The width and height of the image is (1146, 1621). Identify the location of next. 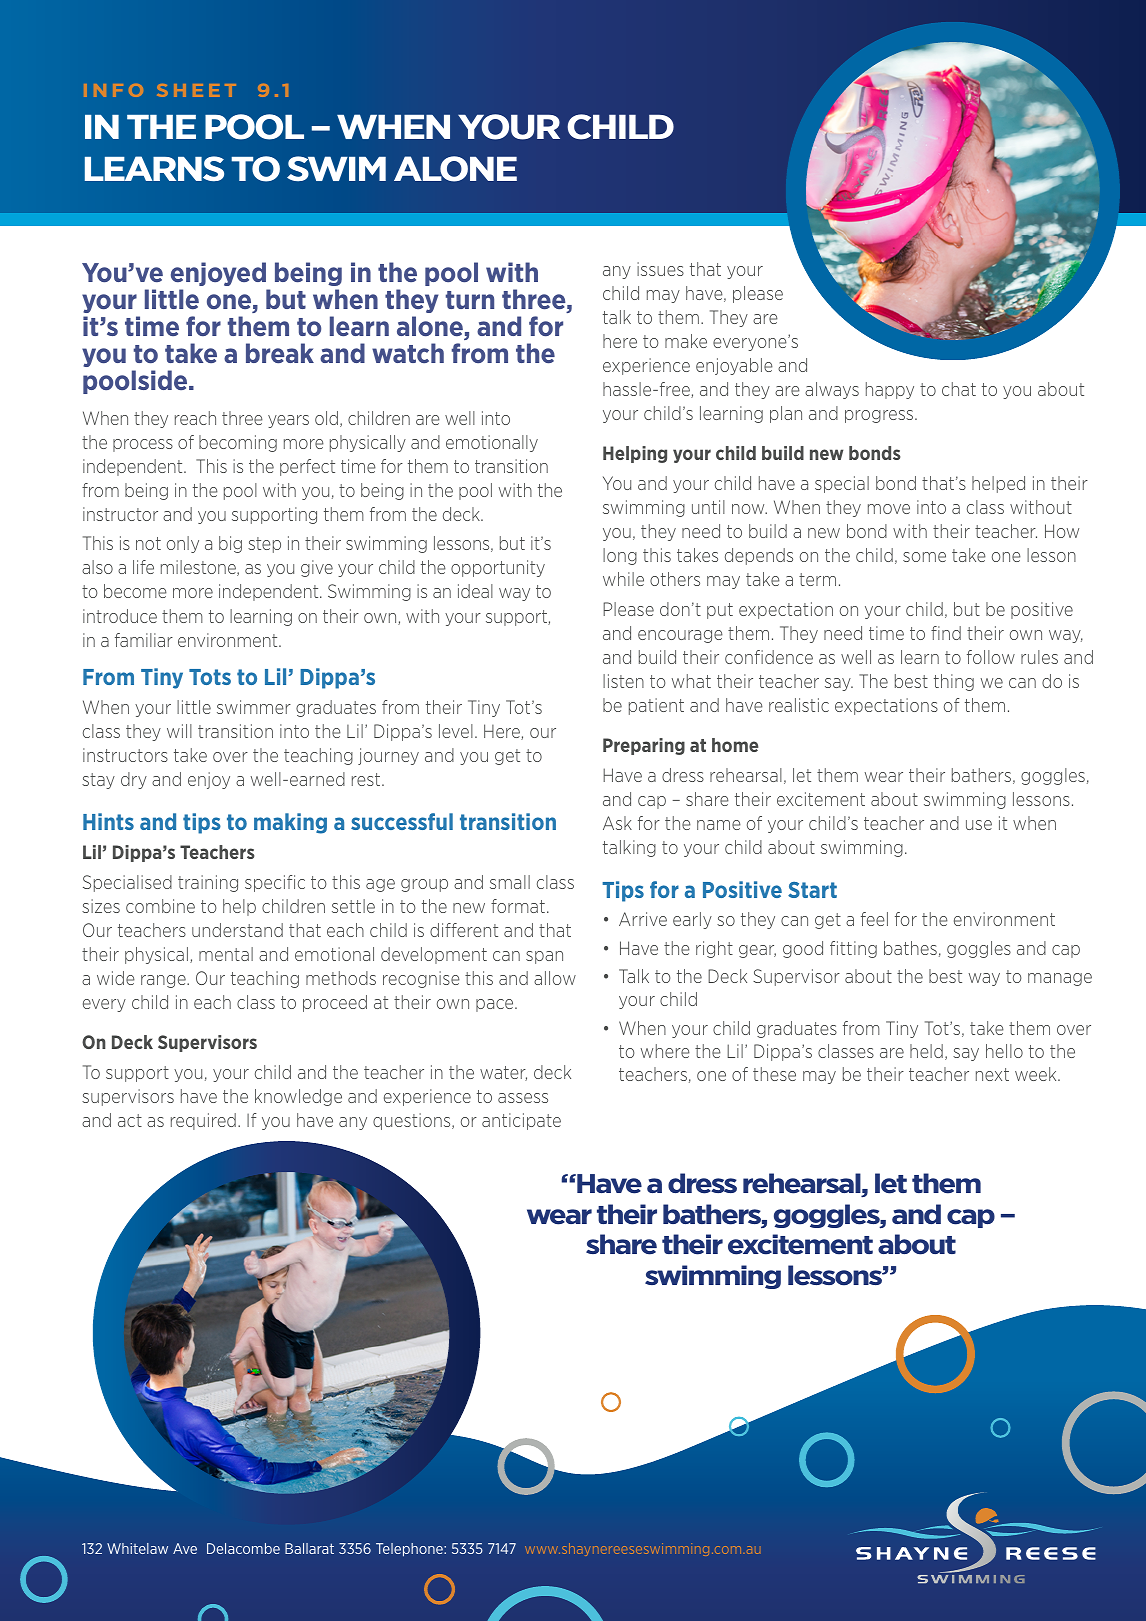
(992, 1074).
